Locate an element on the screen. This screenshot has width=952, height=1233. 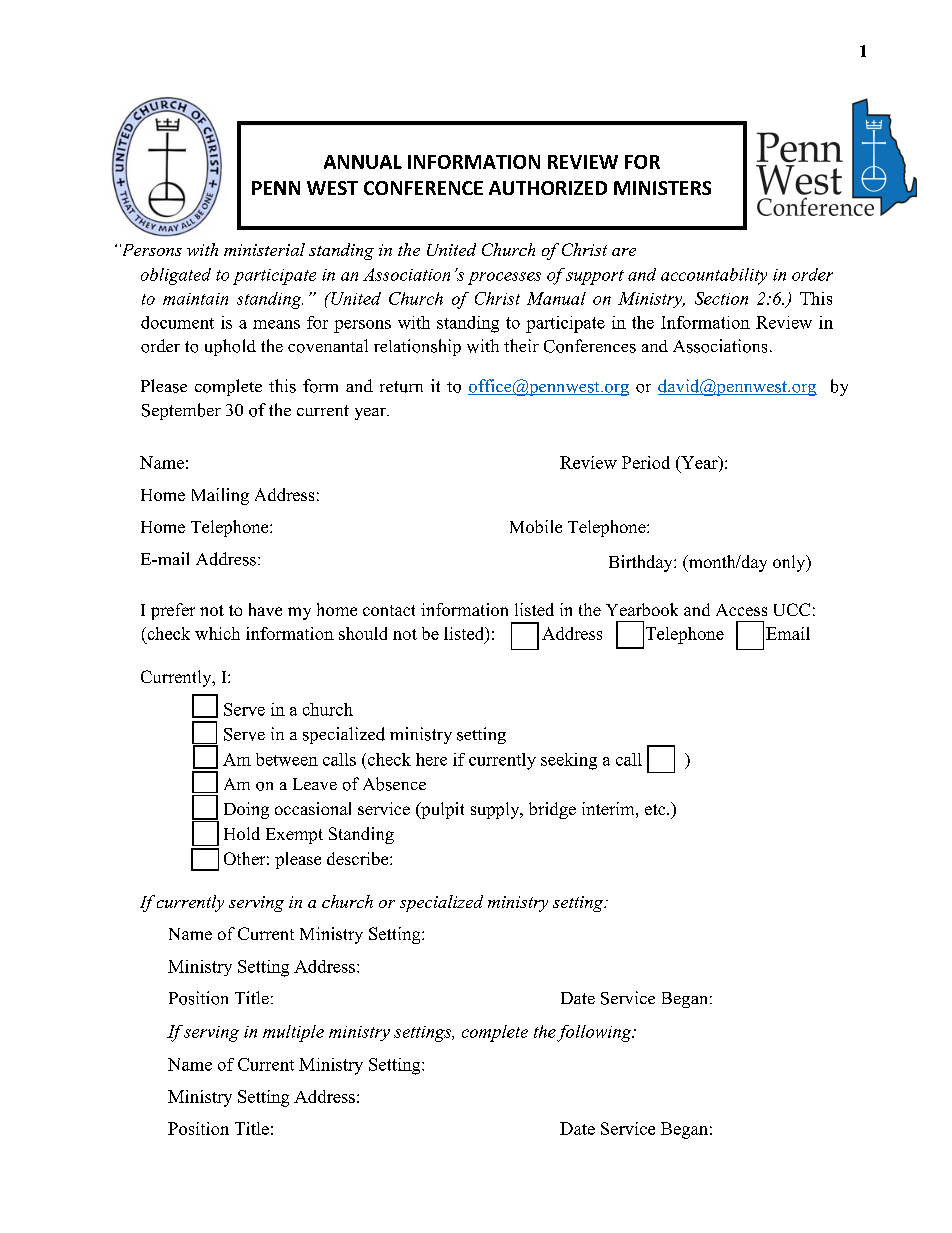
etc is located at coordinates (656, 809).
